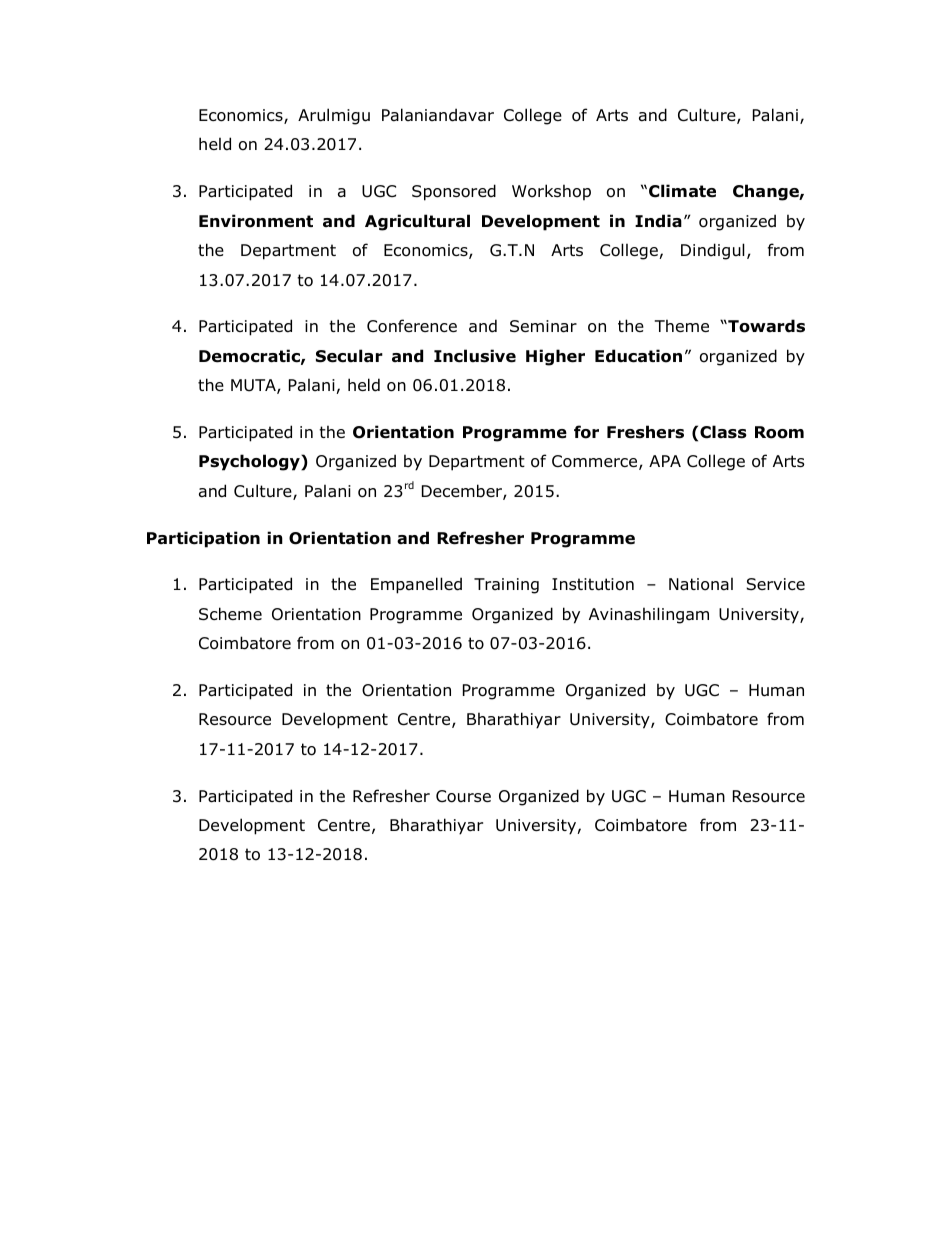 This screenshot has height=1233, width=952. Describe the element at coordinates (665, 461) in the screenshot. I see `APA` at that location.
